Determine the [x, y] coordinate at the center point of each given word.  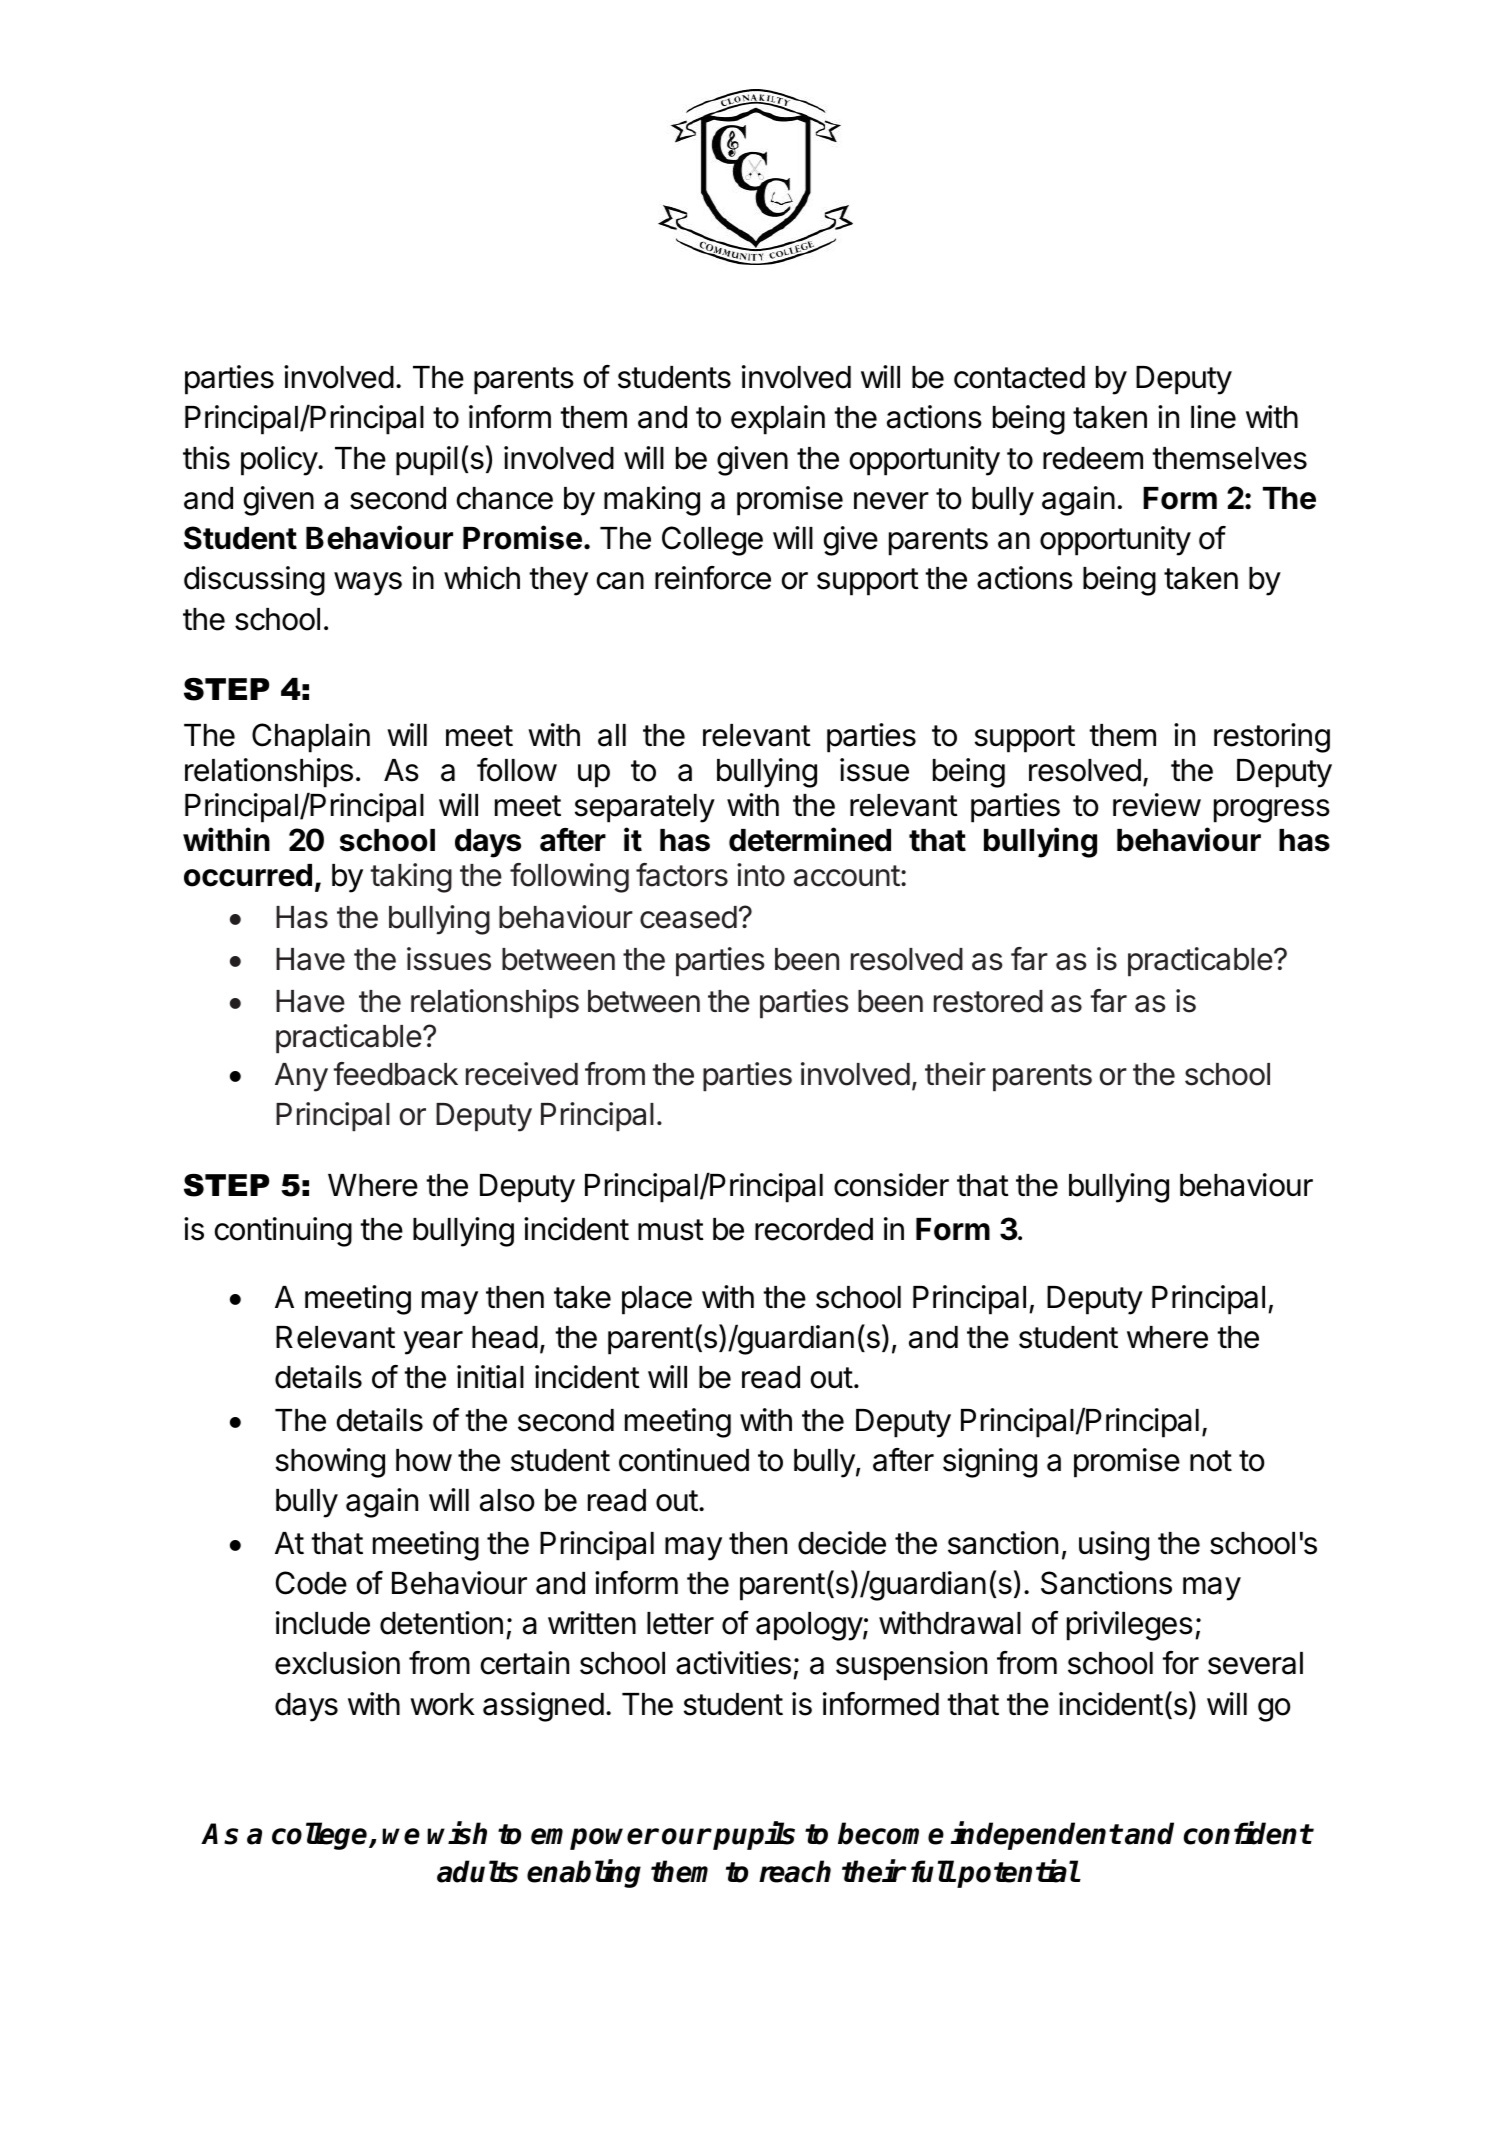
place [657, 1300]
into [761, 875]
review [1157, 805]
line [1213, 417]
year [433, 1343]
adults [477, 1871]
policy [280, 461]
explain [778, 420]
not [1211, 1461]
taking [411, 878]
